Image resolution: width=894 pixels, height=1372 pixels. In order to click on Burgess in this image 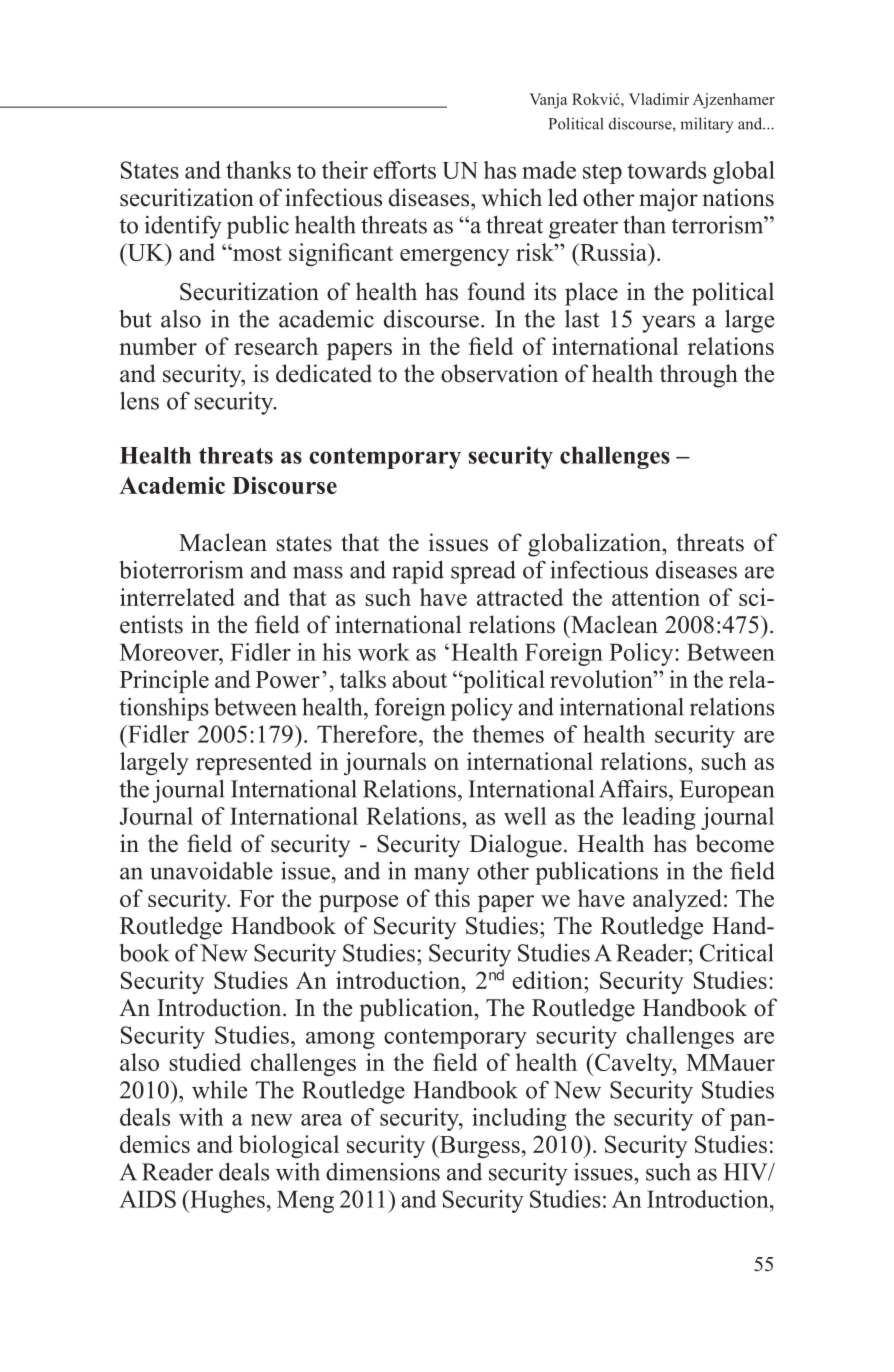, I will do `click(479, 1146)`.
